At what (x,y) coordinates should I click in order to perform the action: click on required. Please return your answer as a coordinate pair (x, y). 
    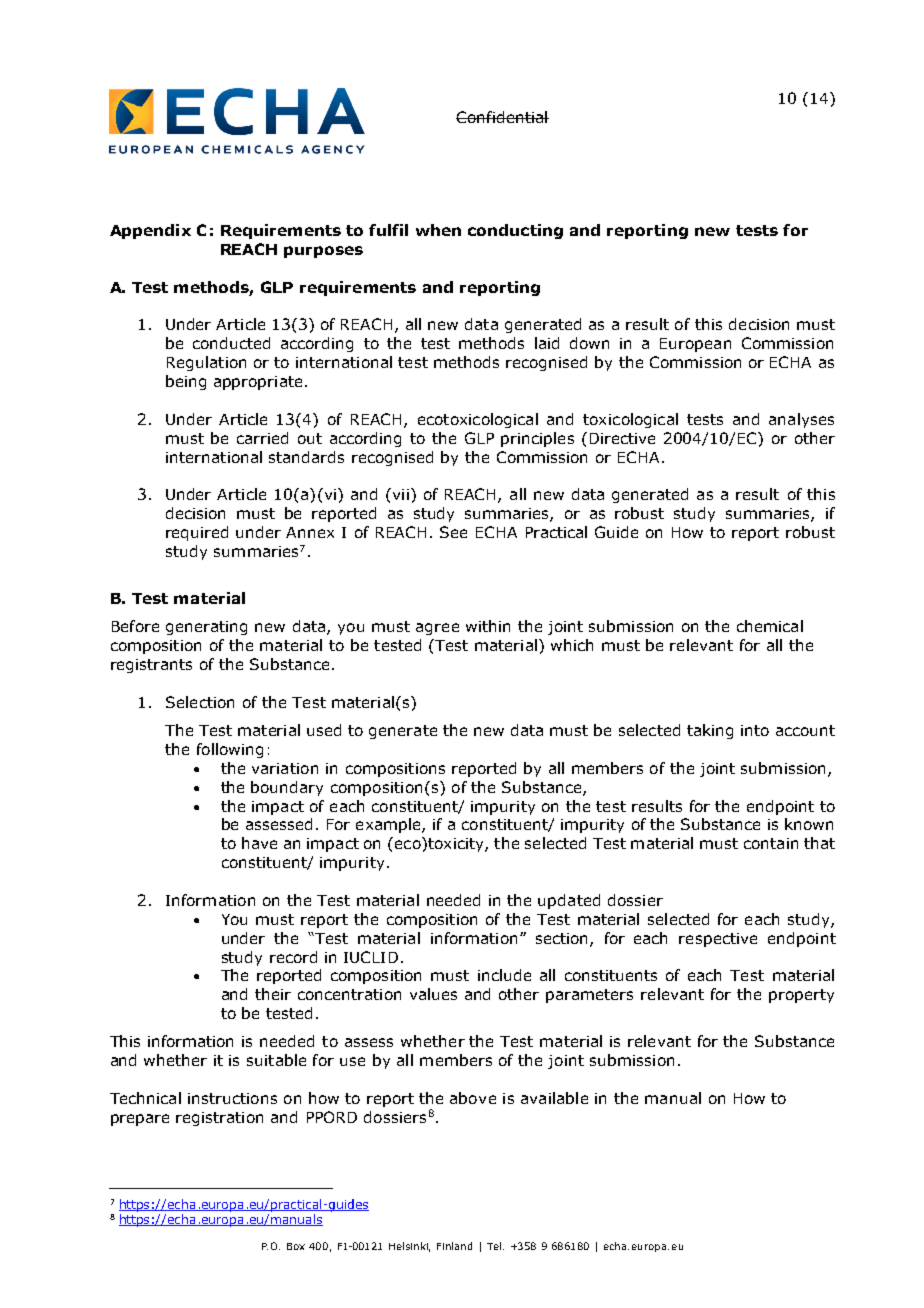
    Looking at the image, I should click on (197, 533).
